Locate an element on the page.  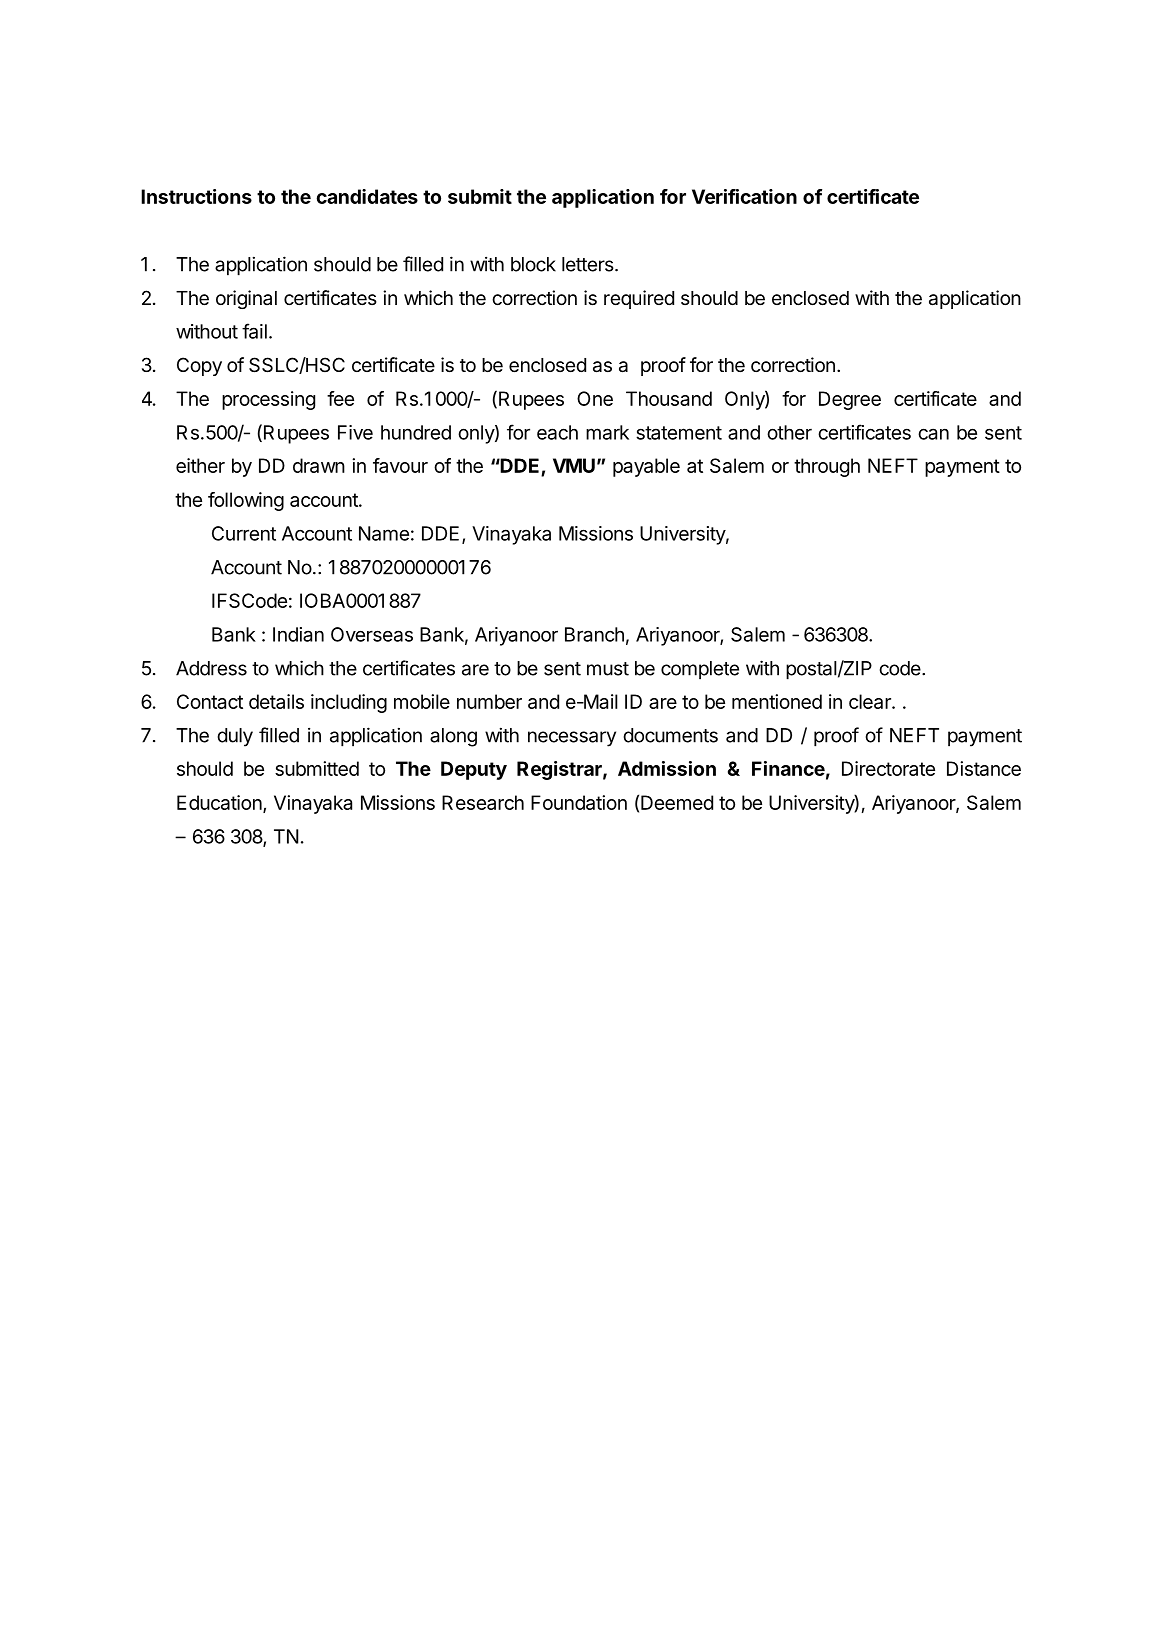
through is located at coordinates (827, 467).
